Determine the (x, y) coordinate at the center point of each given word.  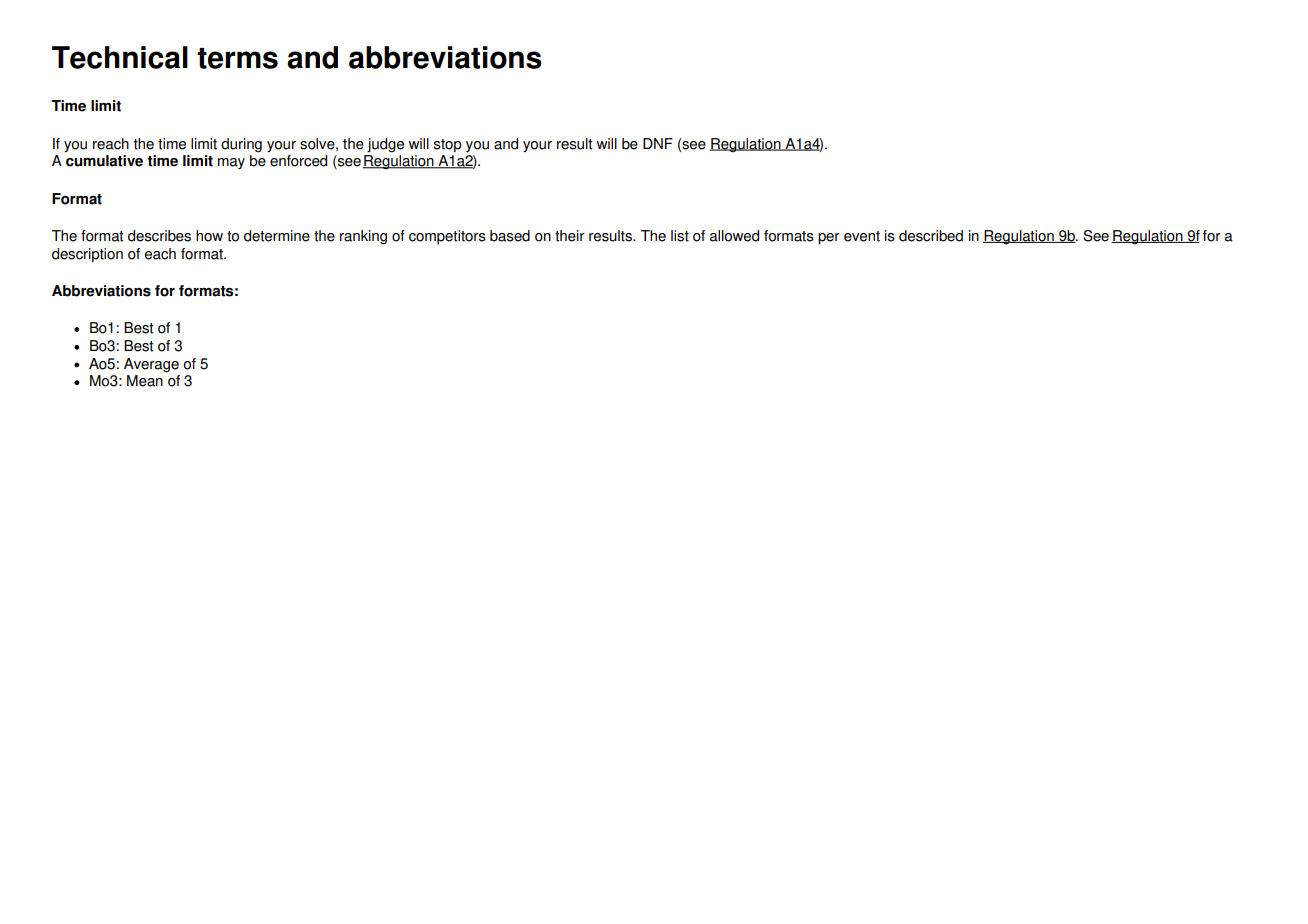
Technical (120, 57)
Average (151, 365)
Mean (145, 381)
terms (237, 58)
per (829, 239)
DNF (658, 143)
